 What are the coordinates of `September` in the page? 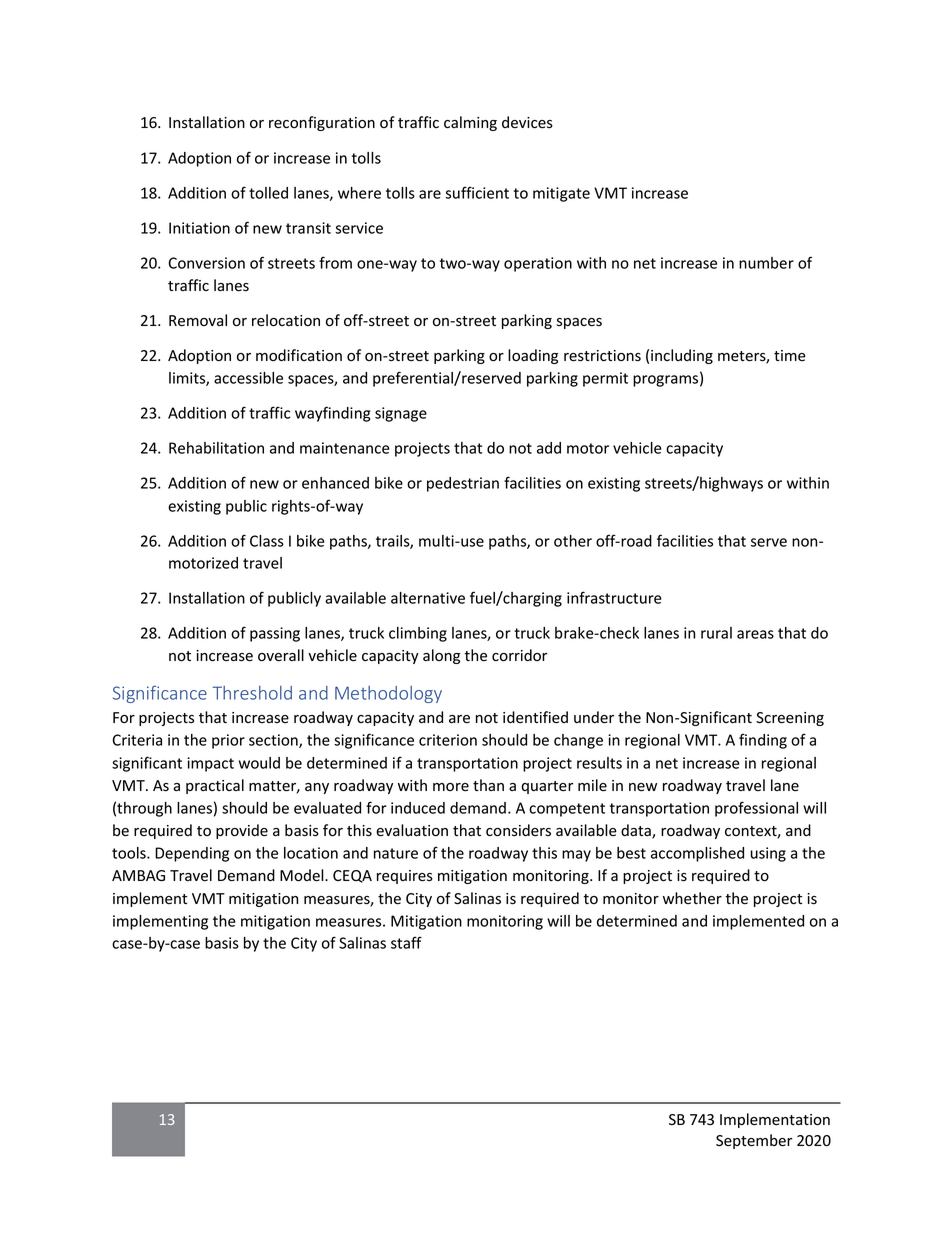 It's located at (754, 1141).
